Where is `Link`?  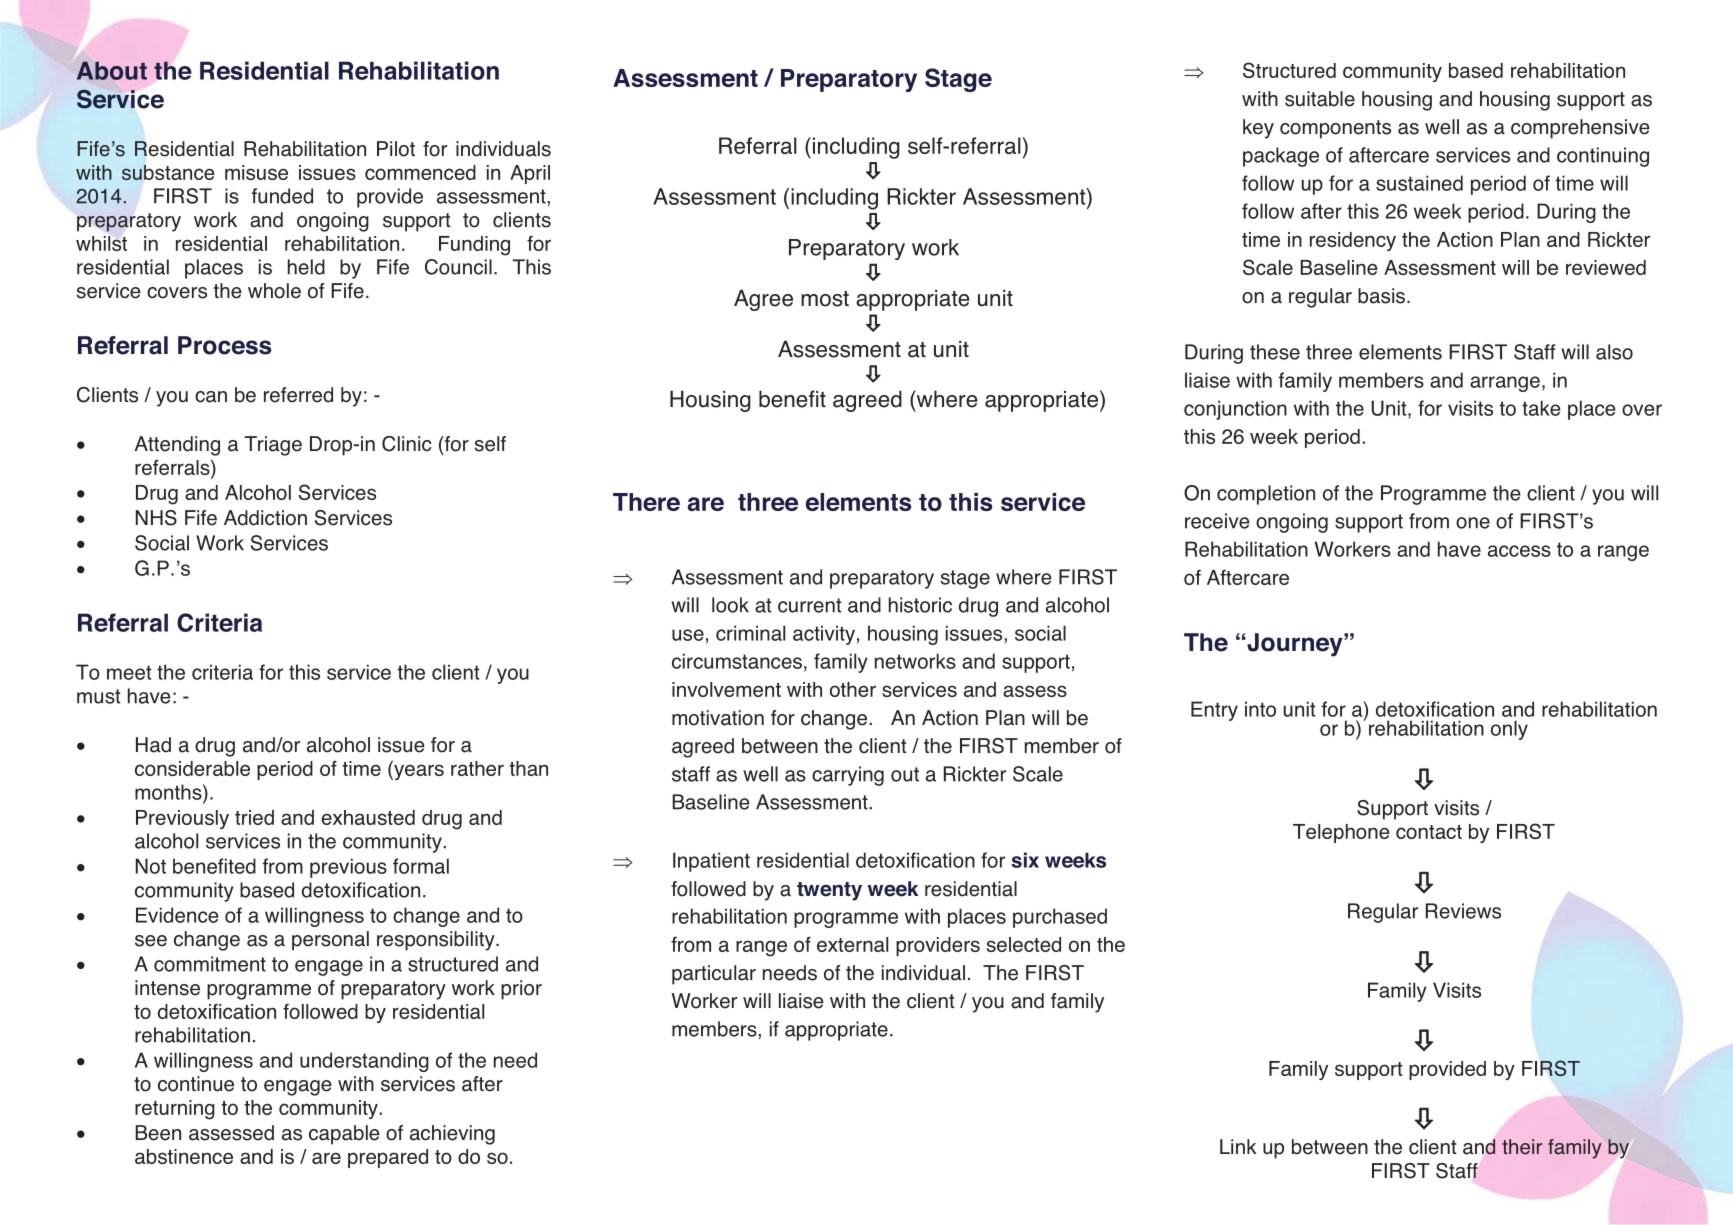 Link is located at coordinates (1238, 1146).
